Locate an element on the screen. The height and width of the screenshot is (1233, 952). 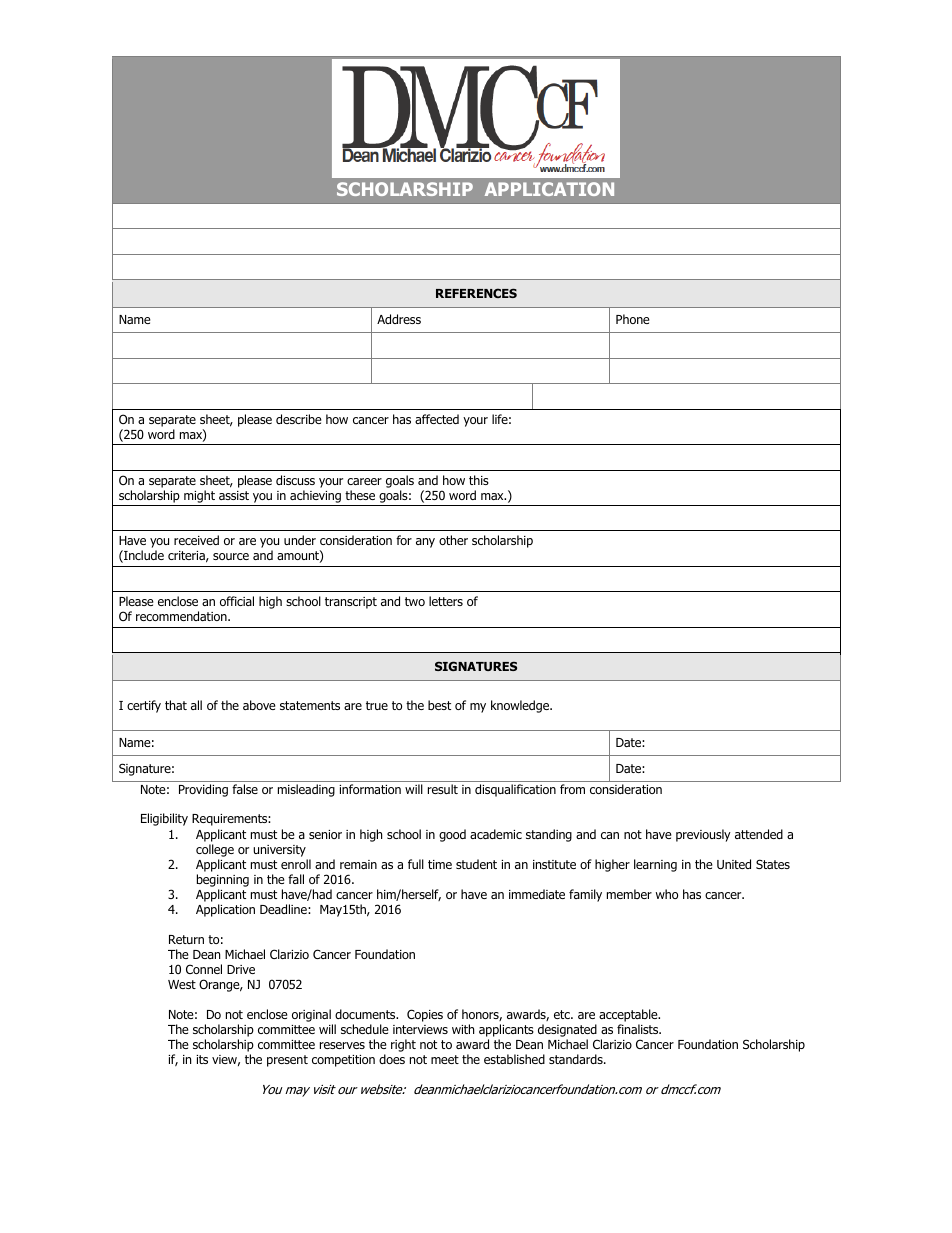
Phone is located at coordinates (633, 319).
